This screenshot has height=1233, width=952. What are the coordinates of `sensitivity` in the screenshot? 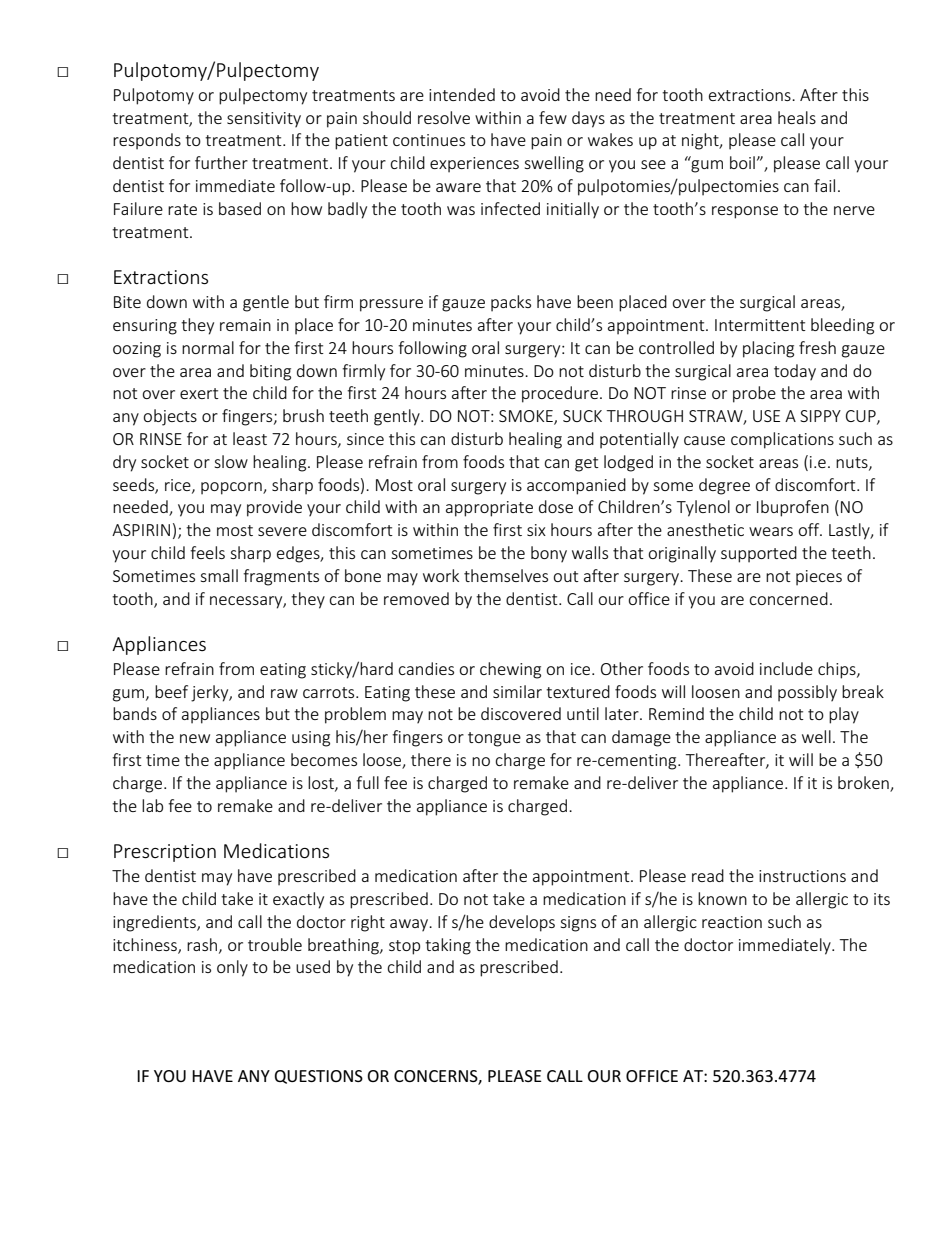 It's located at (264, 120).
